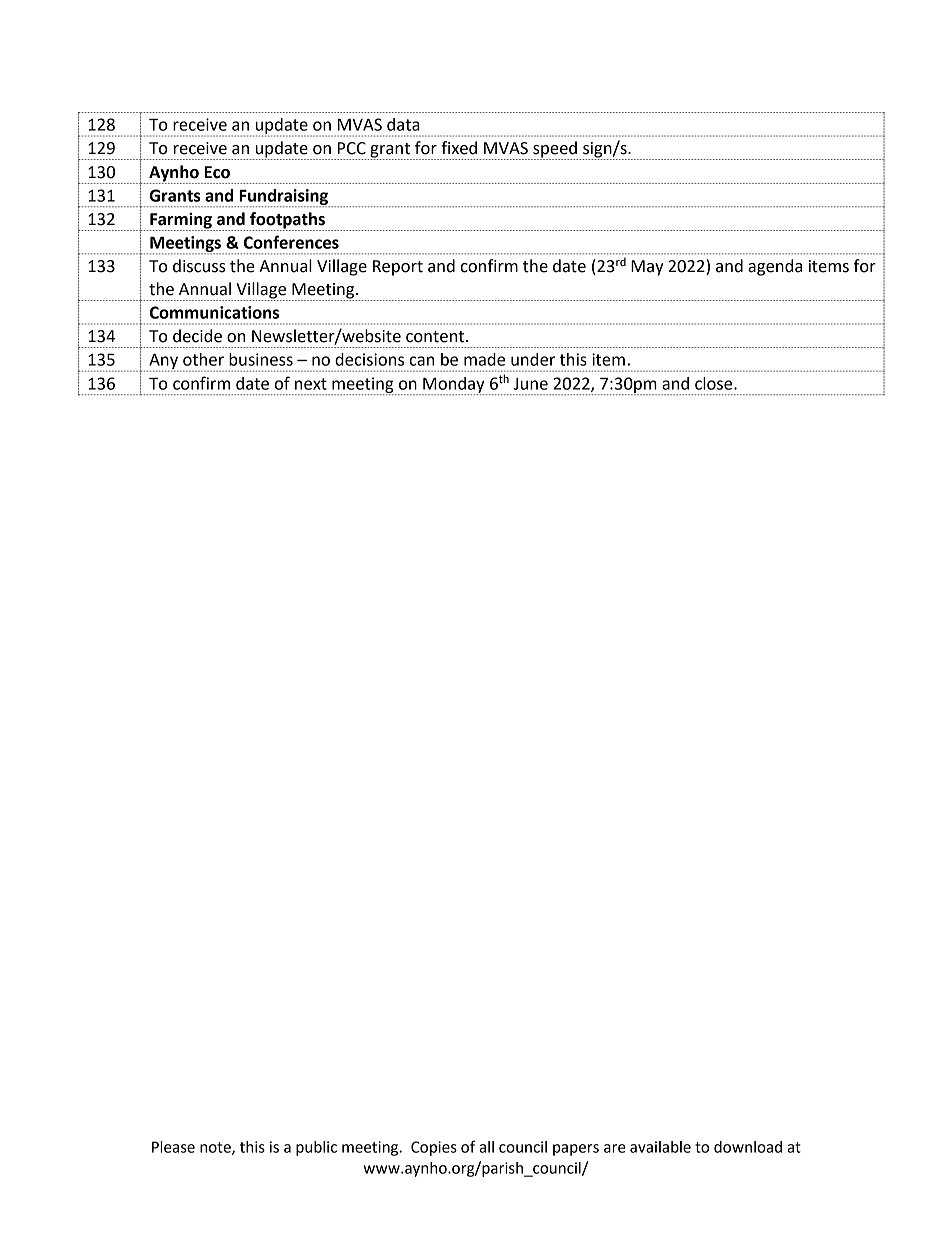 The image size is (952, 1233). I want to click on Eco, so click(217, 172).
